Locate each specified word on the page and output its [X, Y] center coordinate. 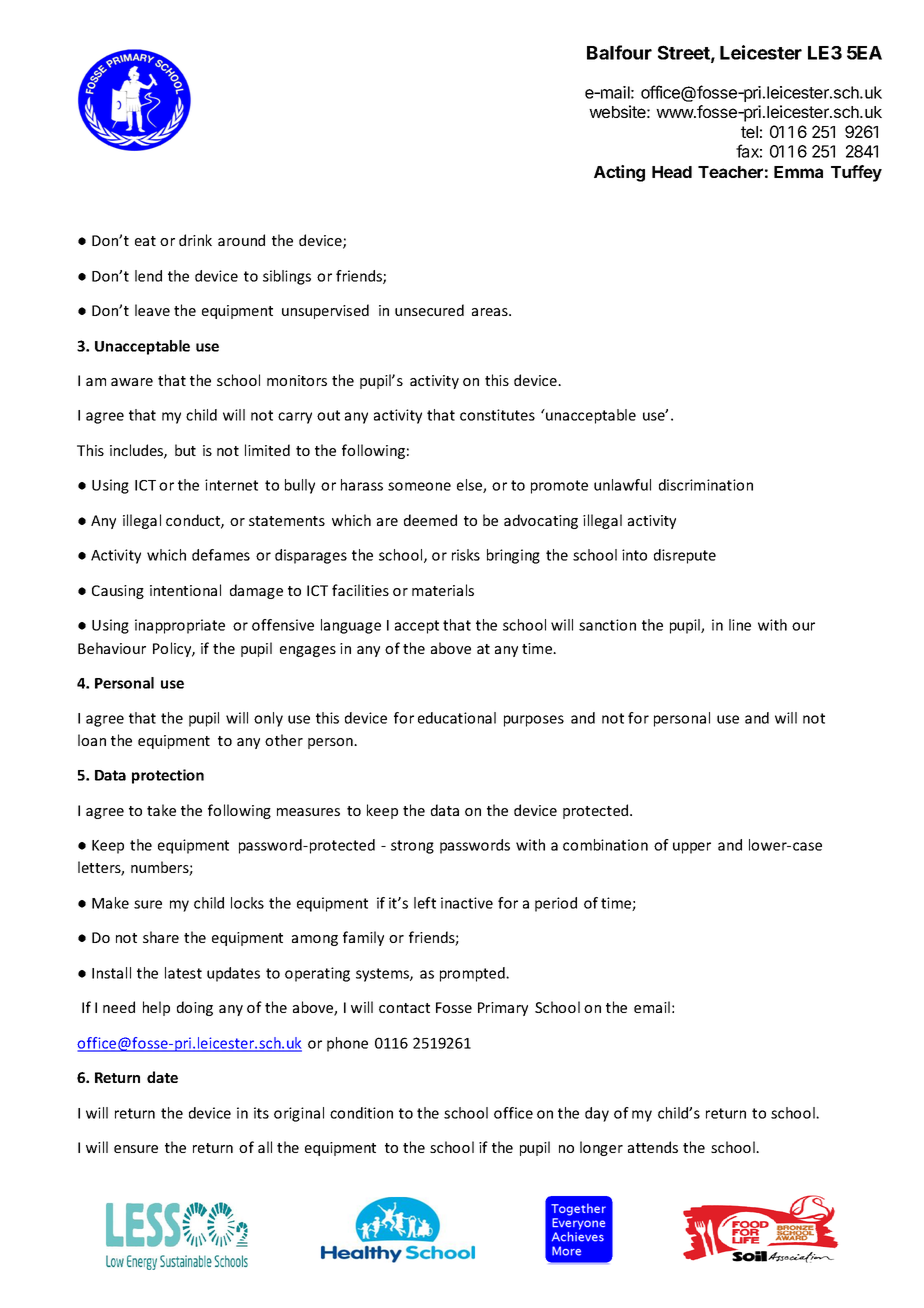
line [740, 625]
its [261, 1113]
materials [443, 590]
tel [749, 132]
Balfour [619, 52]
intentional [185, 590]
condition [361, 1113]
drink [195, 240]
